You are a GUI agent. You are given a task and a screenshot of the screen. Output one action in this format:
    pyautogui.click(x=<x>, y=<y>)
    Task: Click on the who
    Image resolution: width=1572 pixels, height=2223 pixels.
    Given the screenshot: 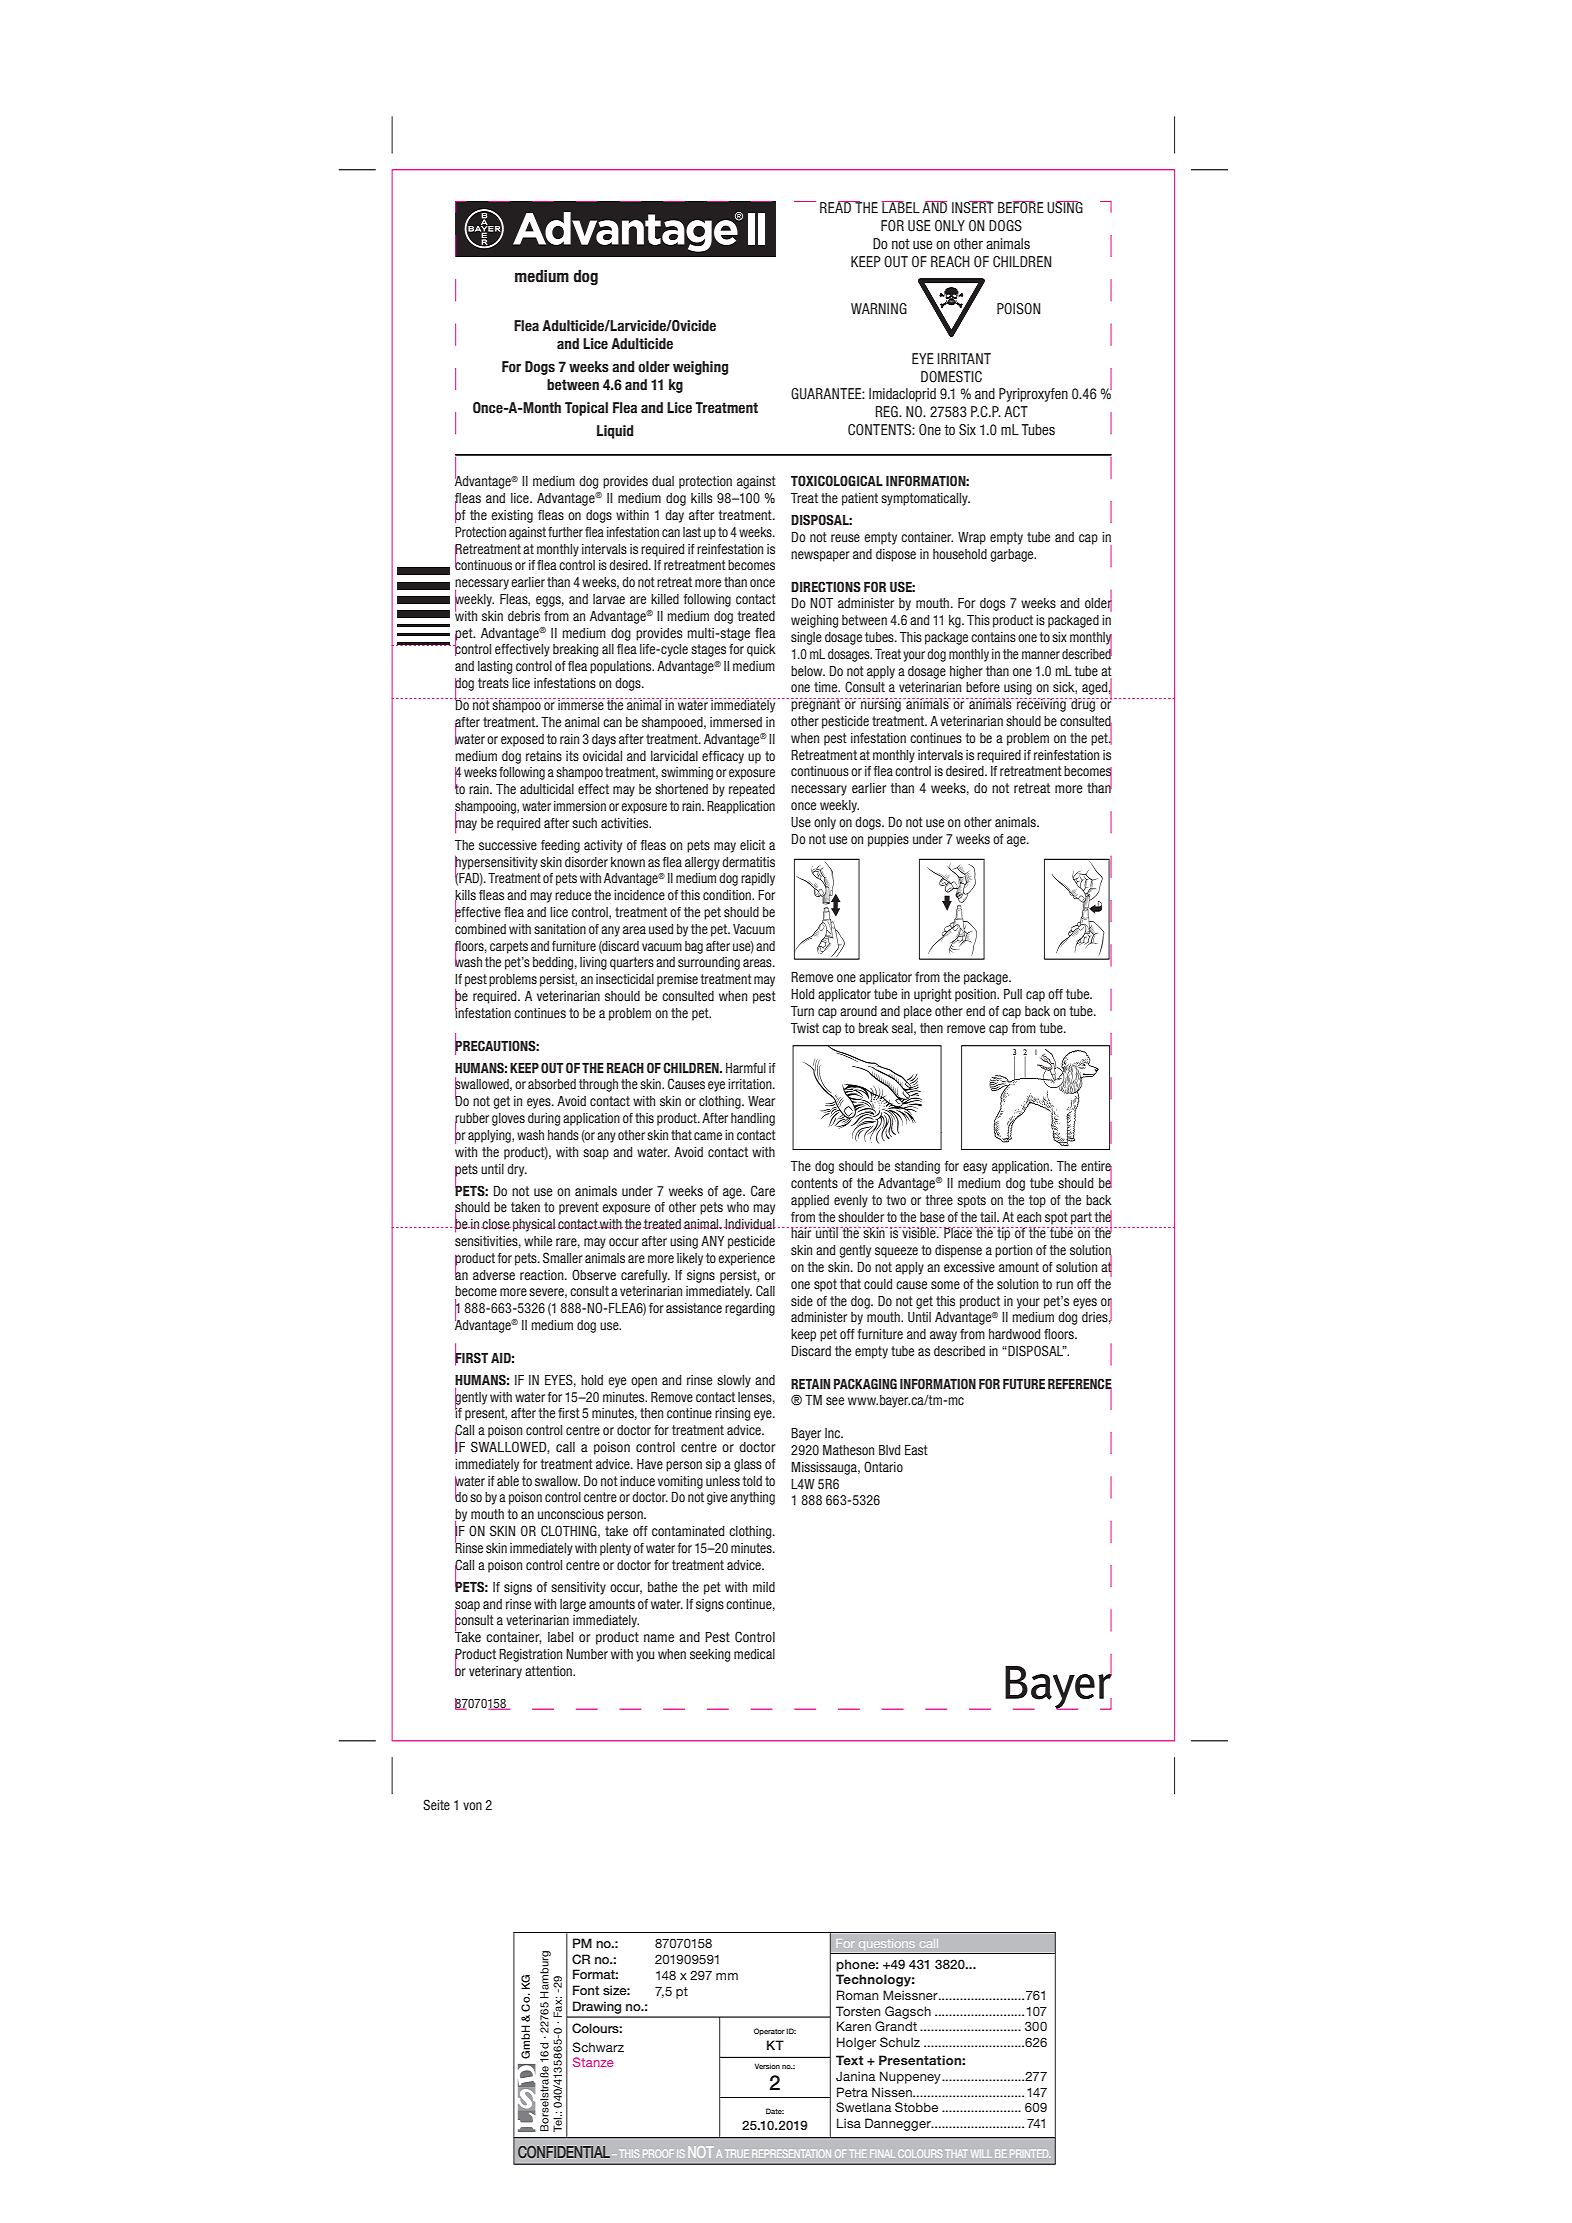 What is the action you would take?
    pyautogui.click(x=738, y=1207)
